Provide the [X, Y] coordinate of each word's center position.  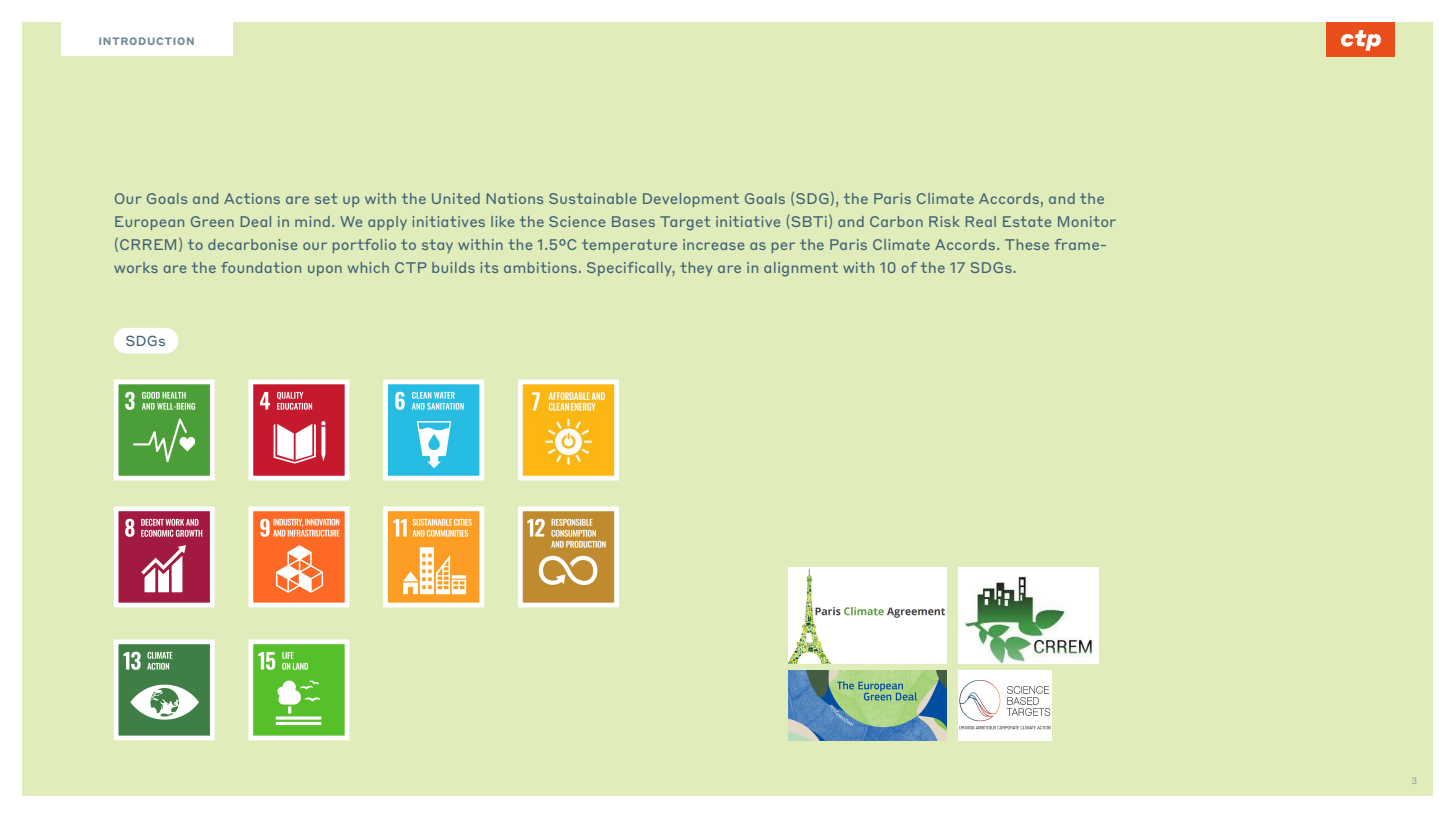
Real [981, 221]
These [1027, 244]
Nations [515, 198]
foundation [261, 267]
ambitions [540, 267]
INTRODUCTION [146, 41]
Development [691, 200]
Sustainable [592, 198]
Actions [252, 198]
